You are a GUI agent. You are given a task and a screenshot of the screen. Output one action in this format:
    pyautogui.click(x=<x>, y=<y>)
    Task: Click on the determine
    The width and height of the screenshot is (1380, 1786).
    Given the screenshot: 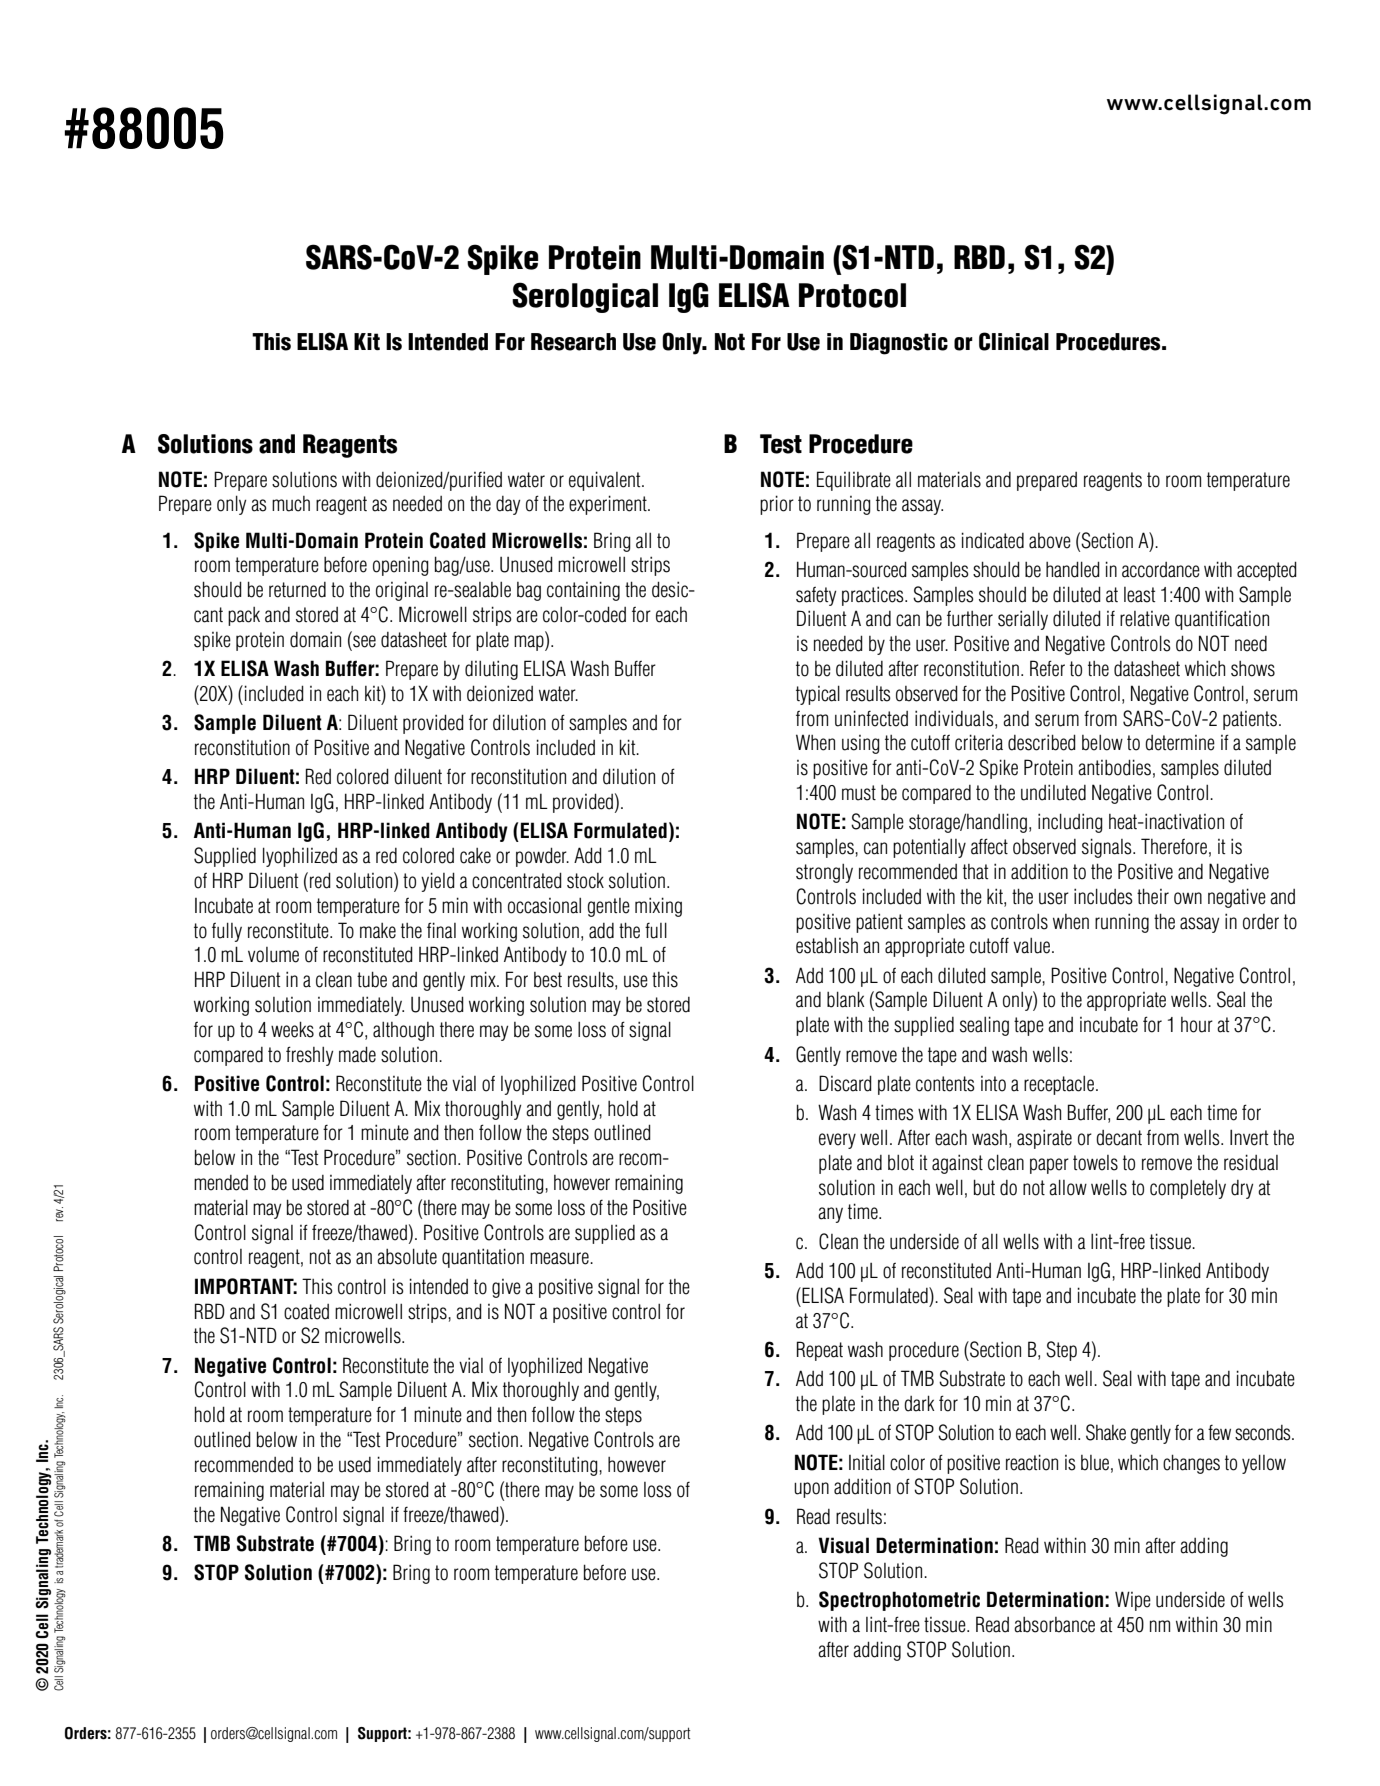 What is the action you would take?
    pyautogui.click(x=1180, y=743)
